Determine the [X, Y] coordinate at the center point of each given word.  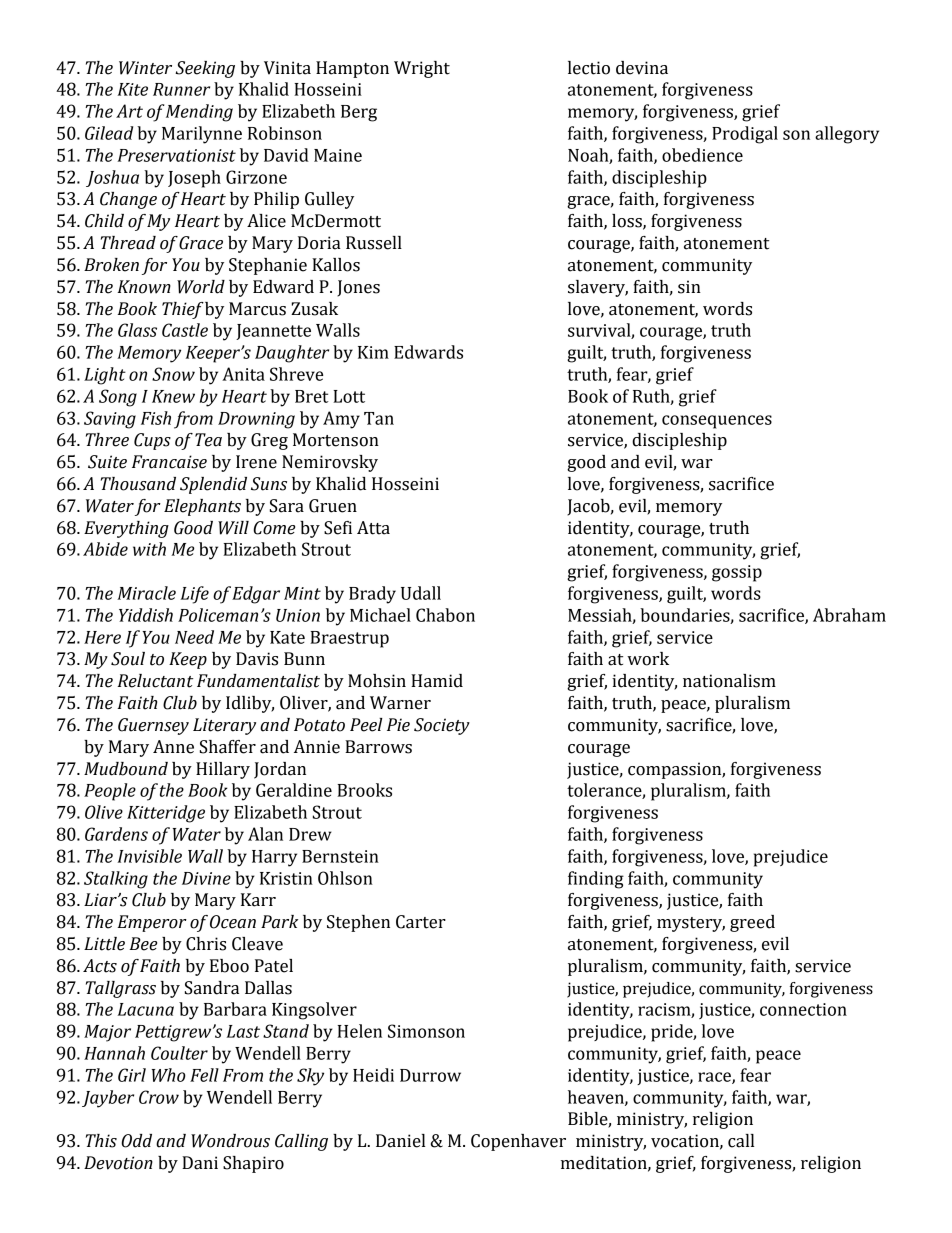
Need [194, 637]
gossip [737, 573]
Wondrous [230, 1141]
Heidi [373, 1075]
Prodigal [745, 135]
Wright [422, 69]
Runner [181, 89]
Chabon [445, 615]
